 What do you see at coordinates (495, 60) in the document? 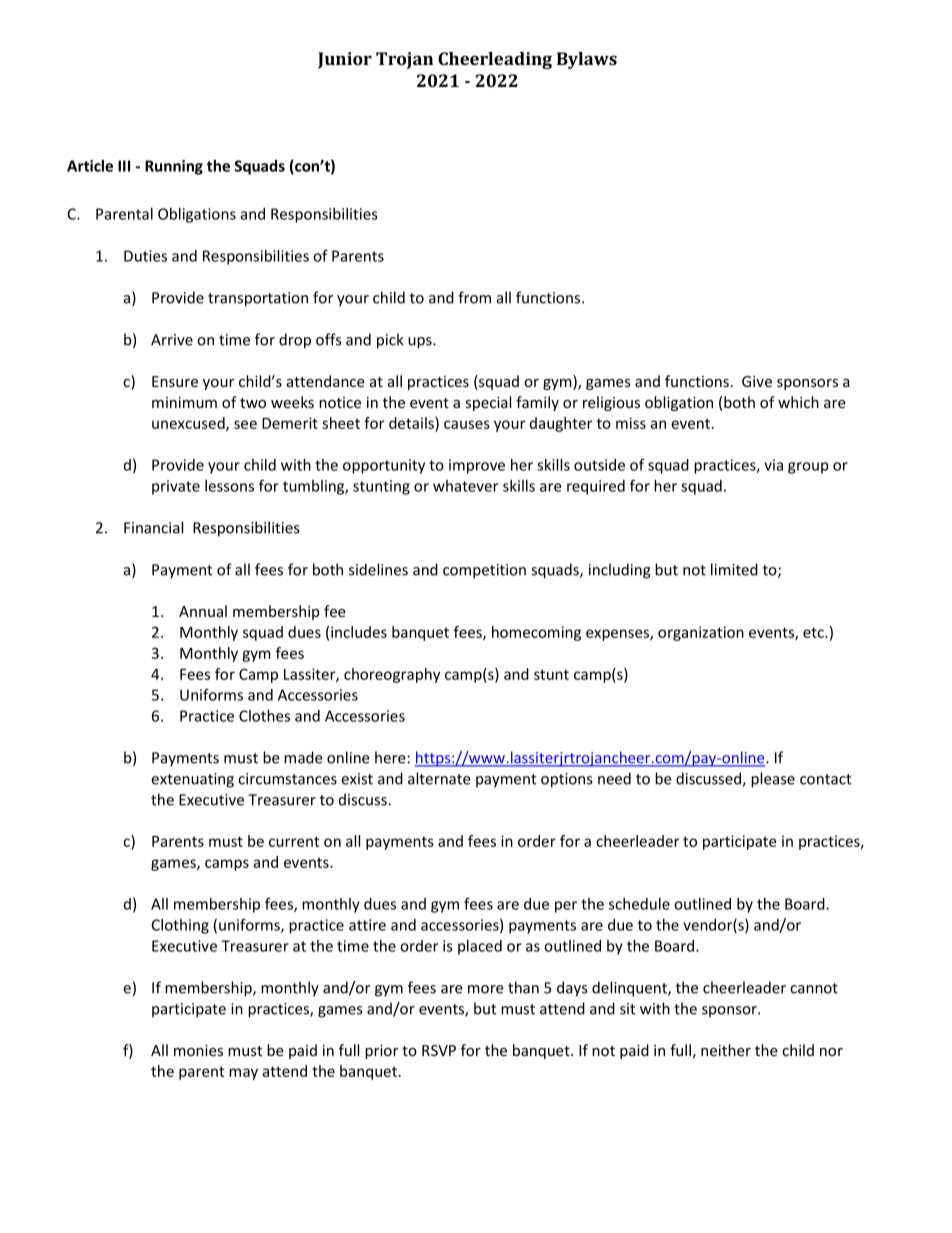
I see `Cheerleading` at bounding box center [495, 60].
